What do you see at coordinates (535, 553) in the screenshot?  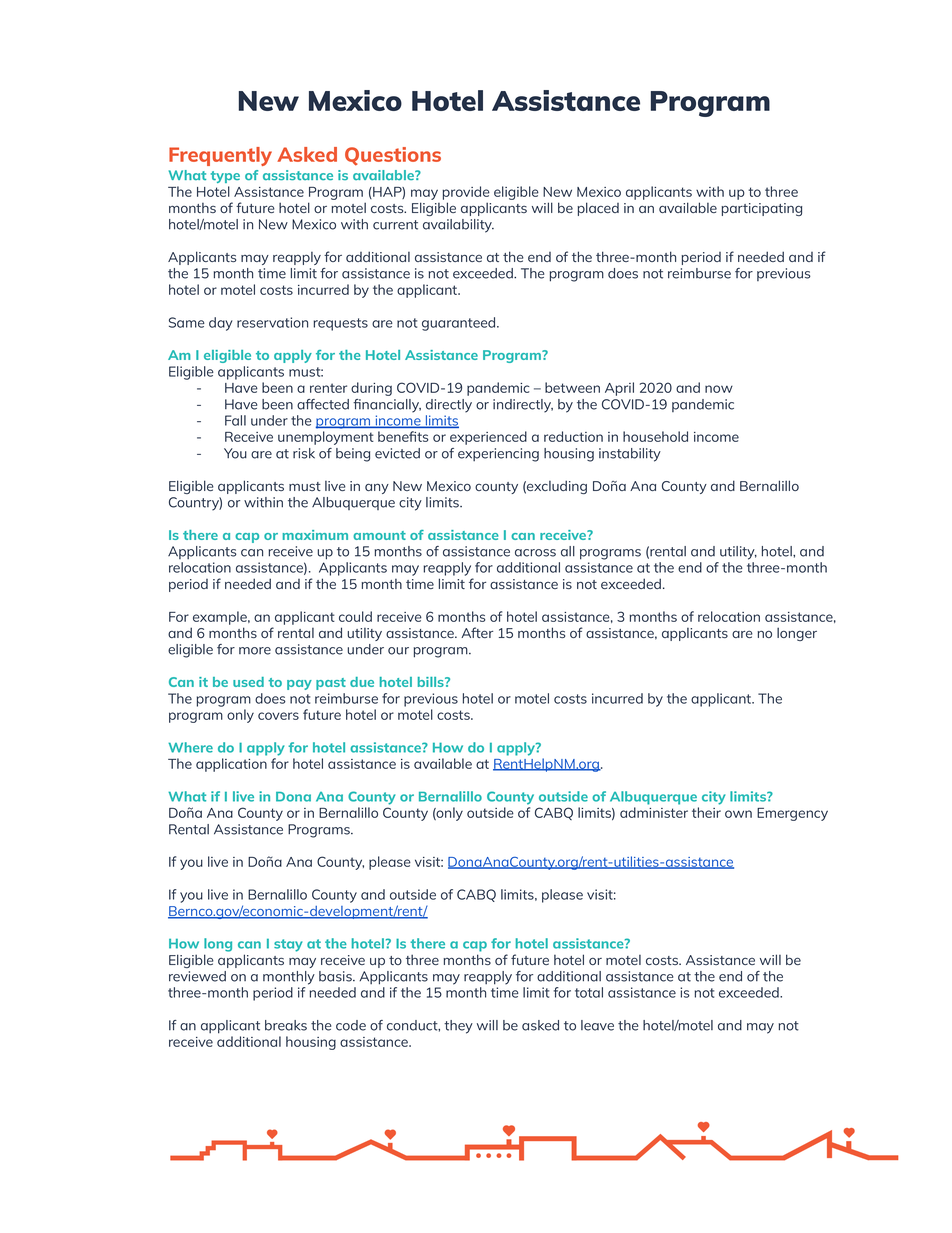 I see `across` at bounding box center [535, 553].
